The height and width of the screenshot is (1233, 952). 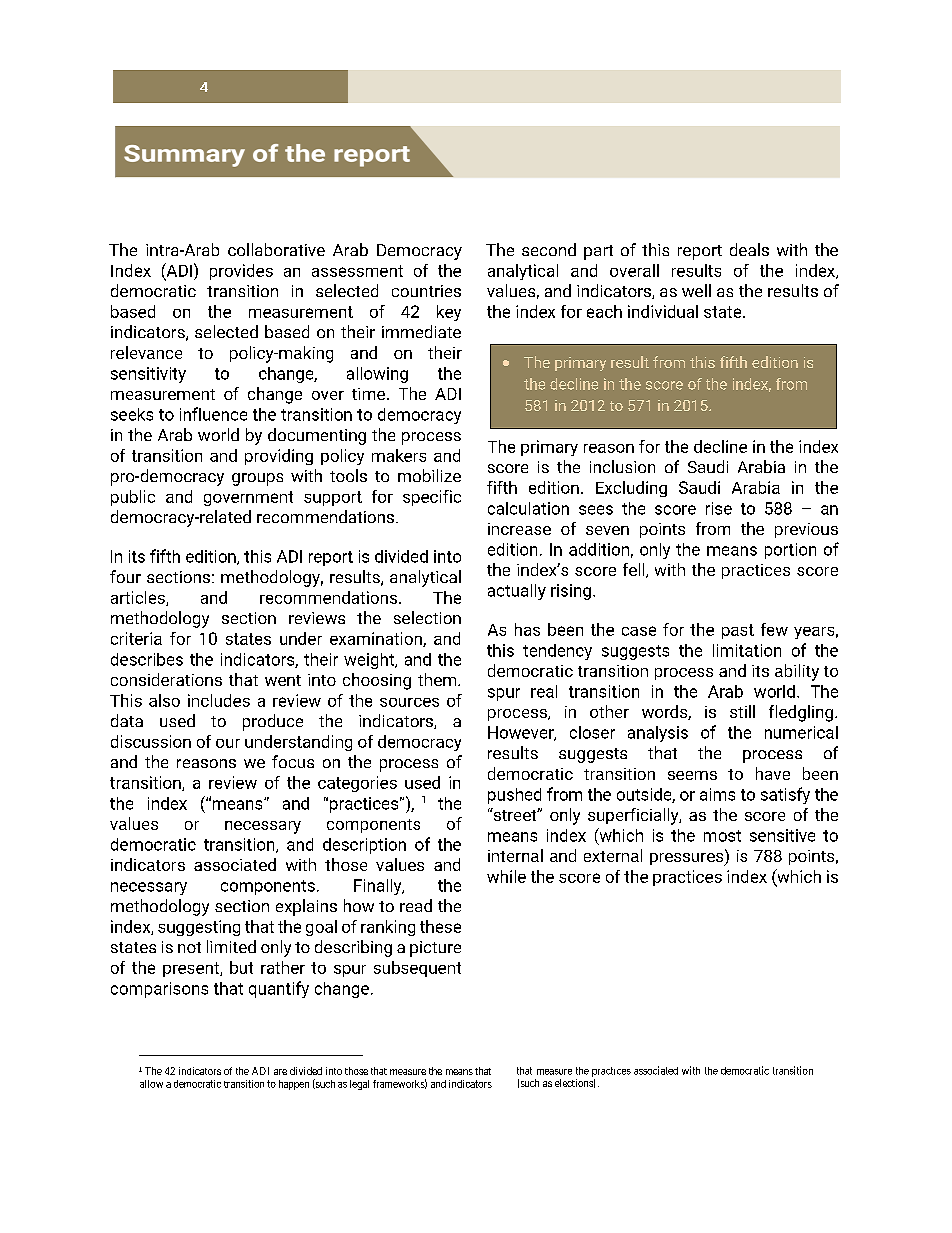 What do you see at coordinates (696, 290) in the screenshot?
I see `well` at bounding box center [696, 290].
